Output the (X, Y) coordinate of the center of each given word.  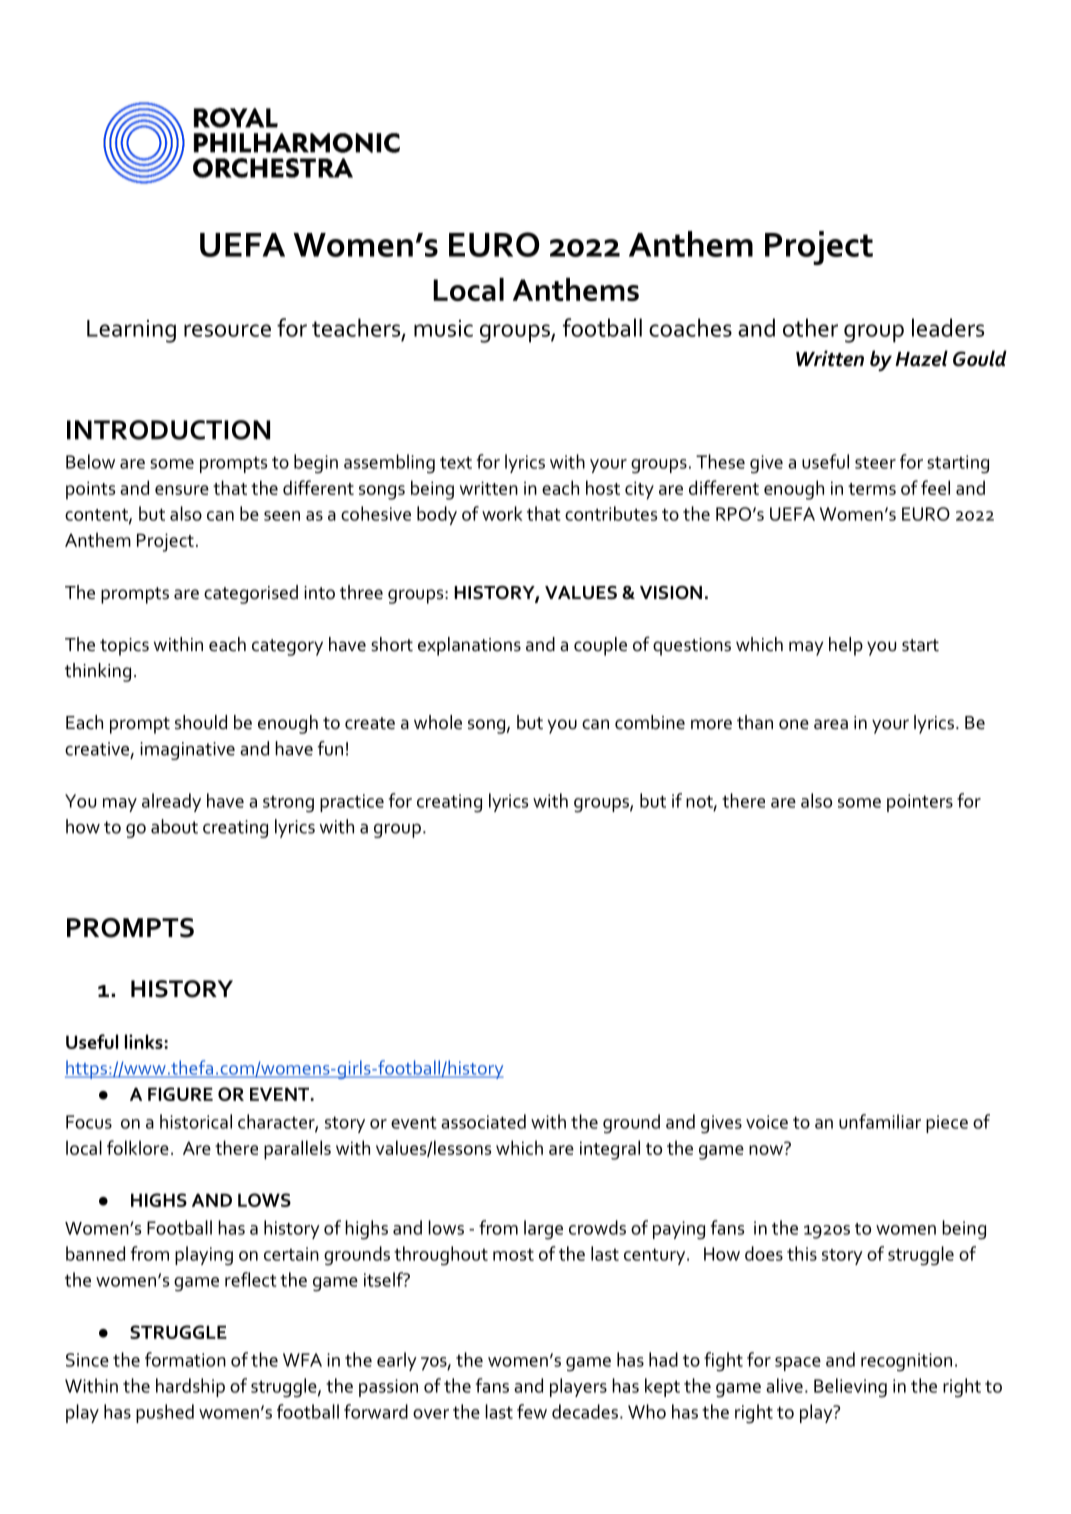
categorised (251, 594)
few (532, 1411)
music (443, 328)
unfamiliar (880, 1121)
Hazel (921, 358)
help (846, 646)
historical (196, 1121)
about (174, 826)
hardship (190, 1387)
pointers (920, 803)
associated (483, 1121)
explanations (469, 646)
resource (227, 330)
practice (352, 803)
